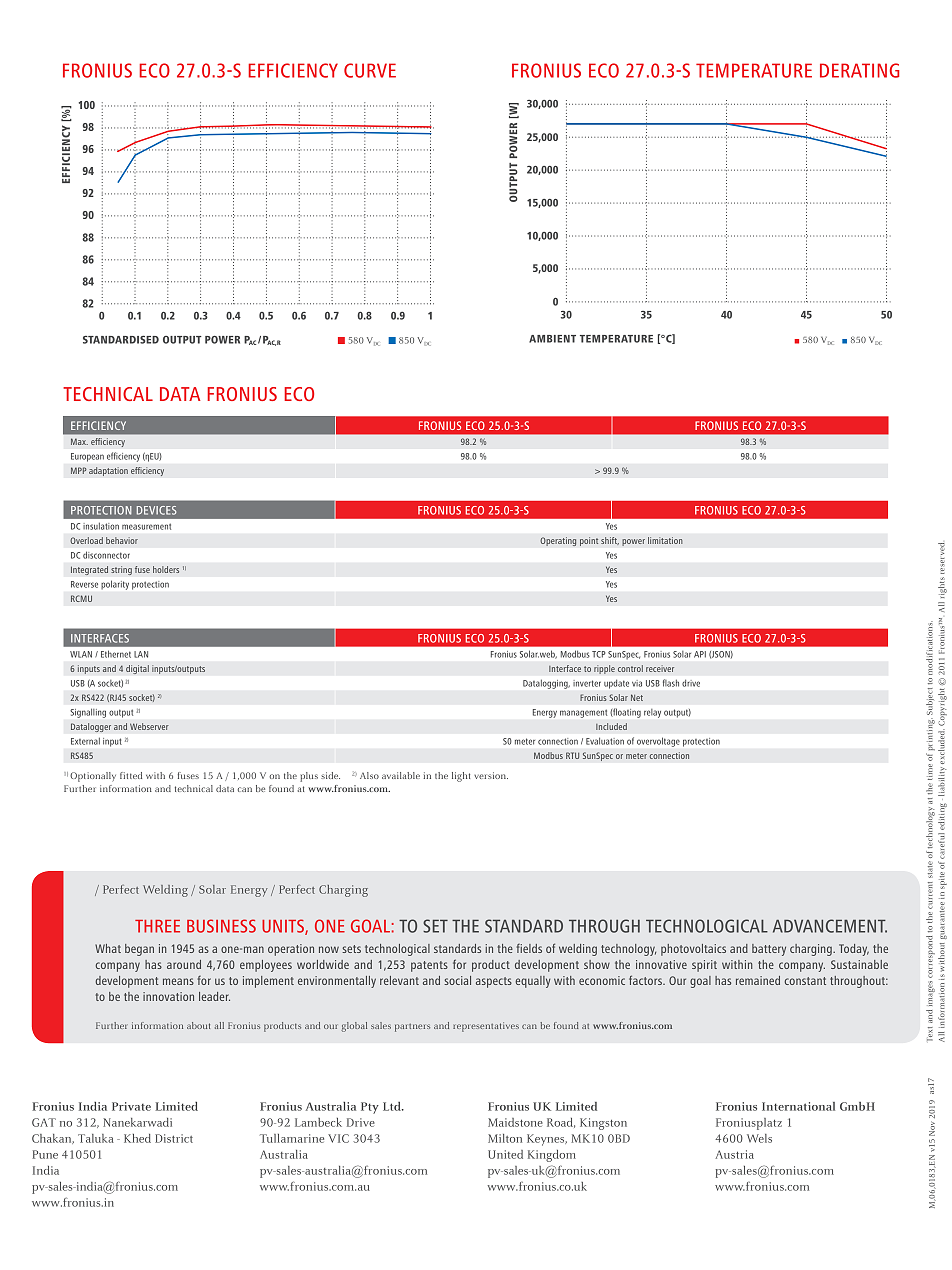  What do you see at coordinates (461, 777) in the image?
I see `light` at bounding box center [461, 777].
